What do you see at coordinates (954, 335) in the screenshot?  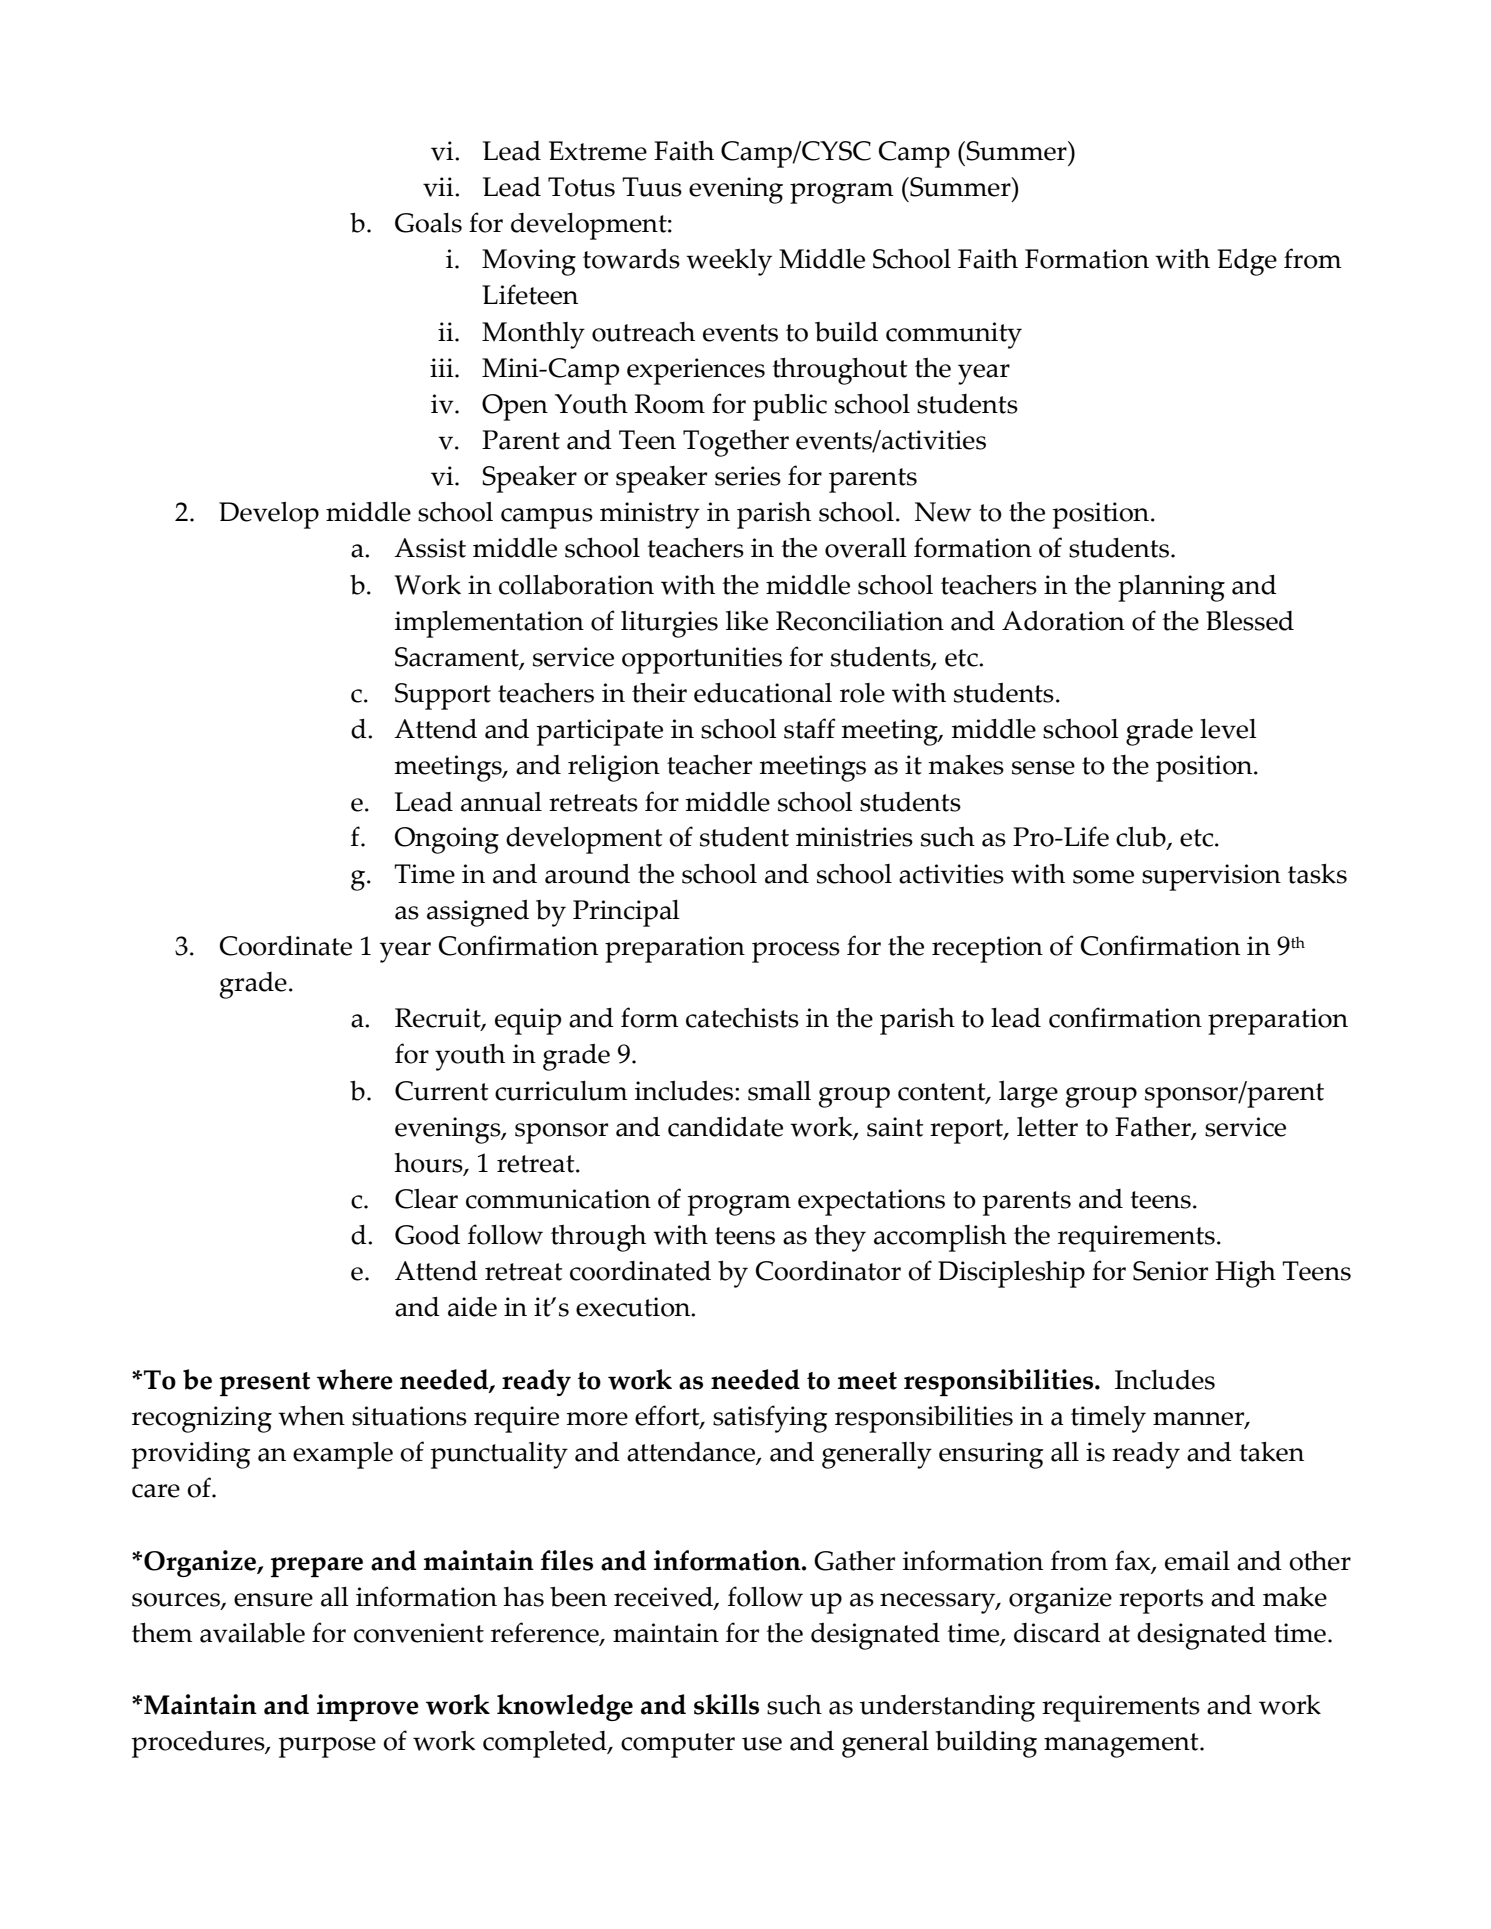 I see `community` at bounding box center [954, 335].
